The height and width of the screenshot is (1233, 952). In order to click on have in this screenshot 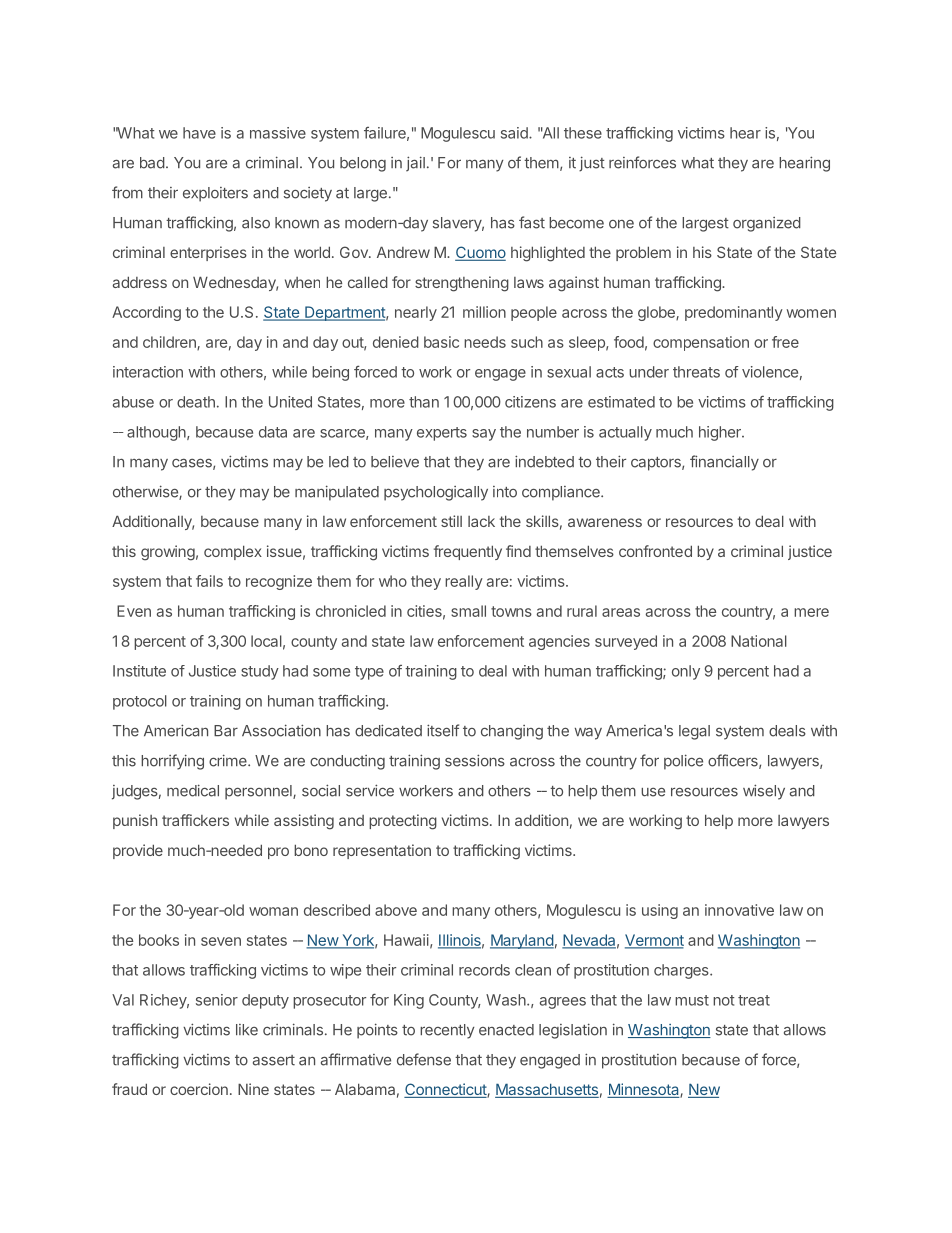, I will do `click(199, 133)`.
